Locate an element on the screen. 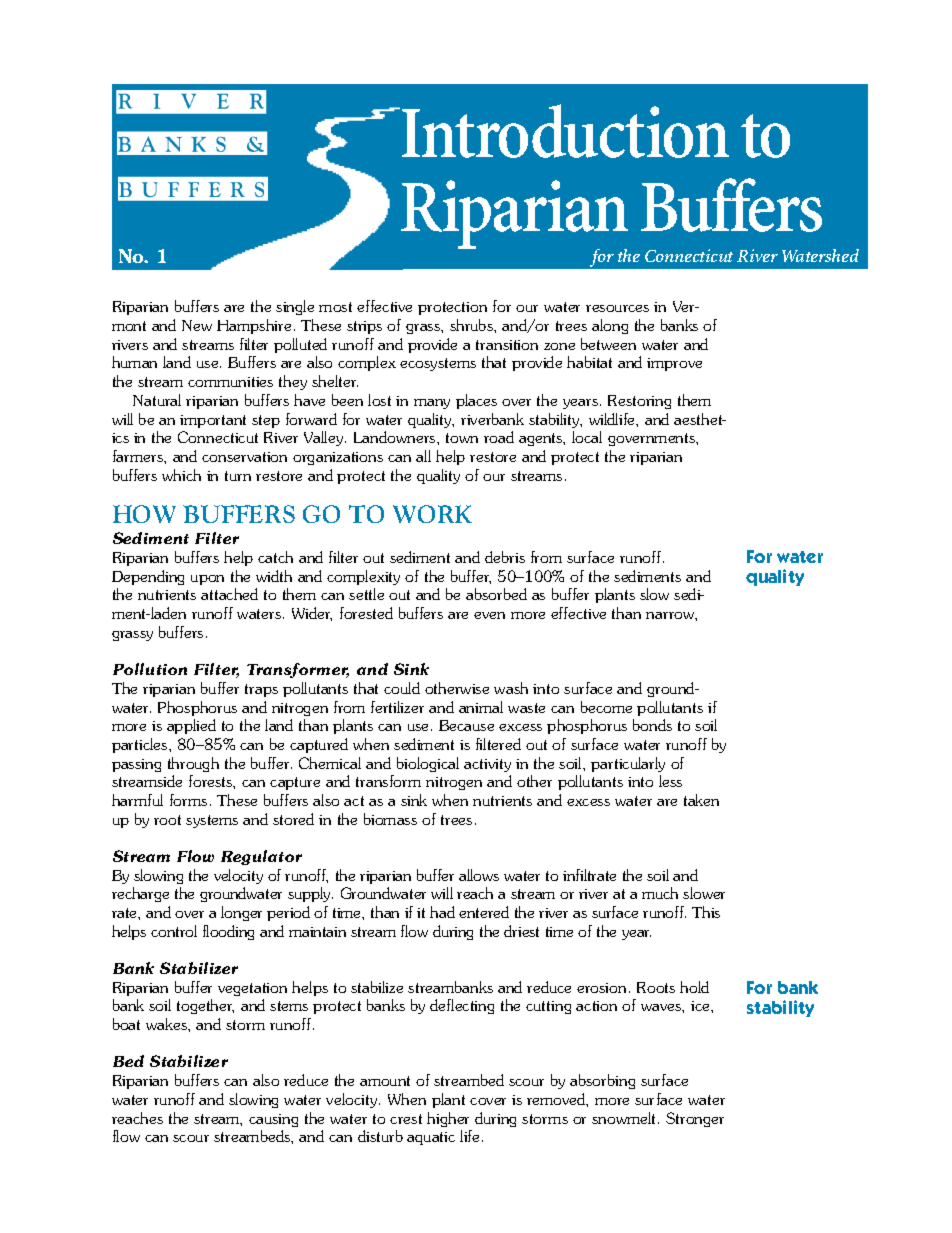 This screenshot has width=952, height=1233. recharge is located at coordinates (140, 894).
